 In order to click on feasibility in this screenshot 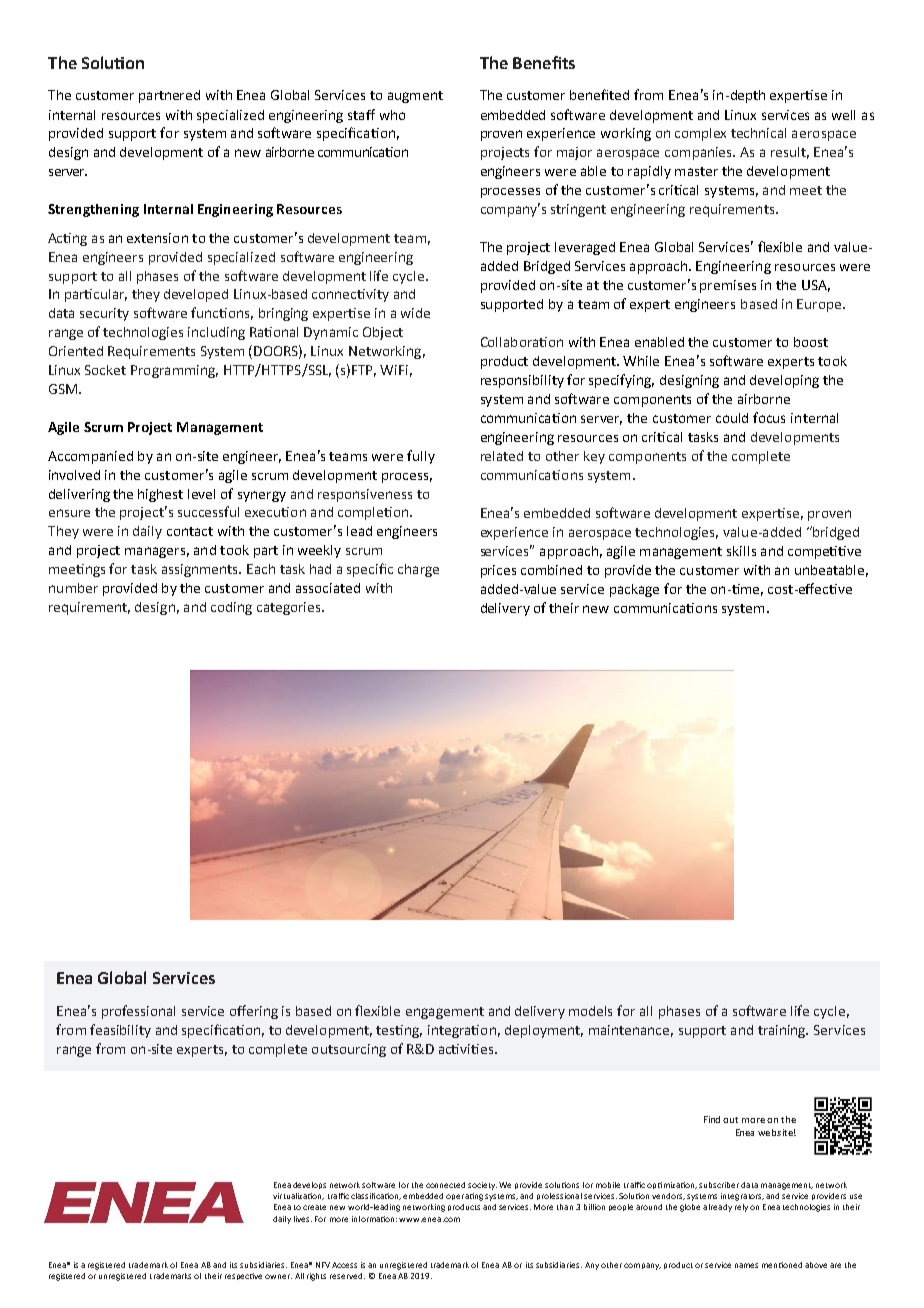, I will do `click(120, 1031)`.
